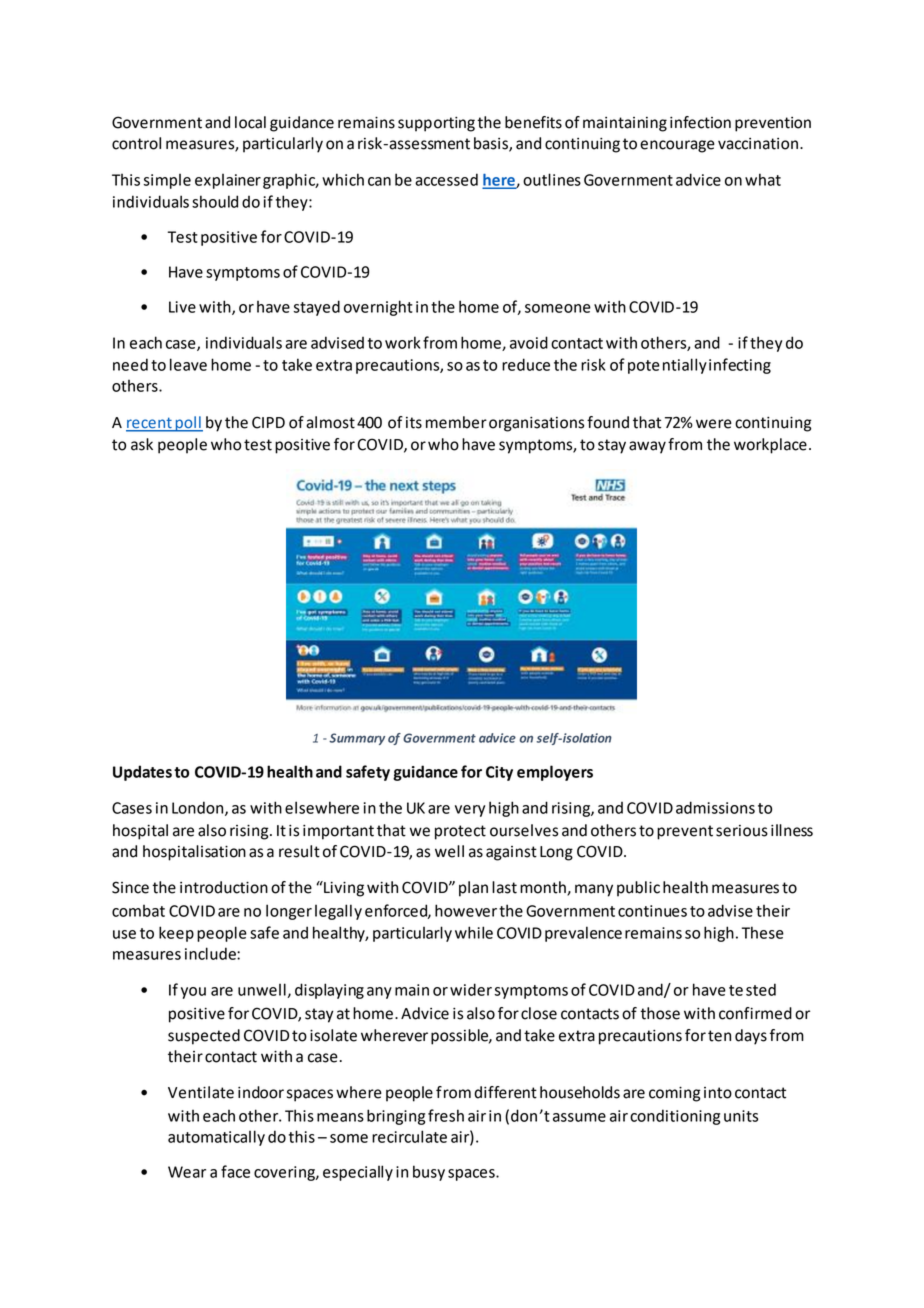 This screenshot has height=1308, width=924. I want to click on encourage, so click(677, 146).
